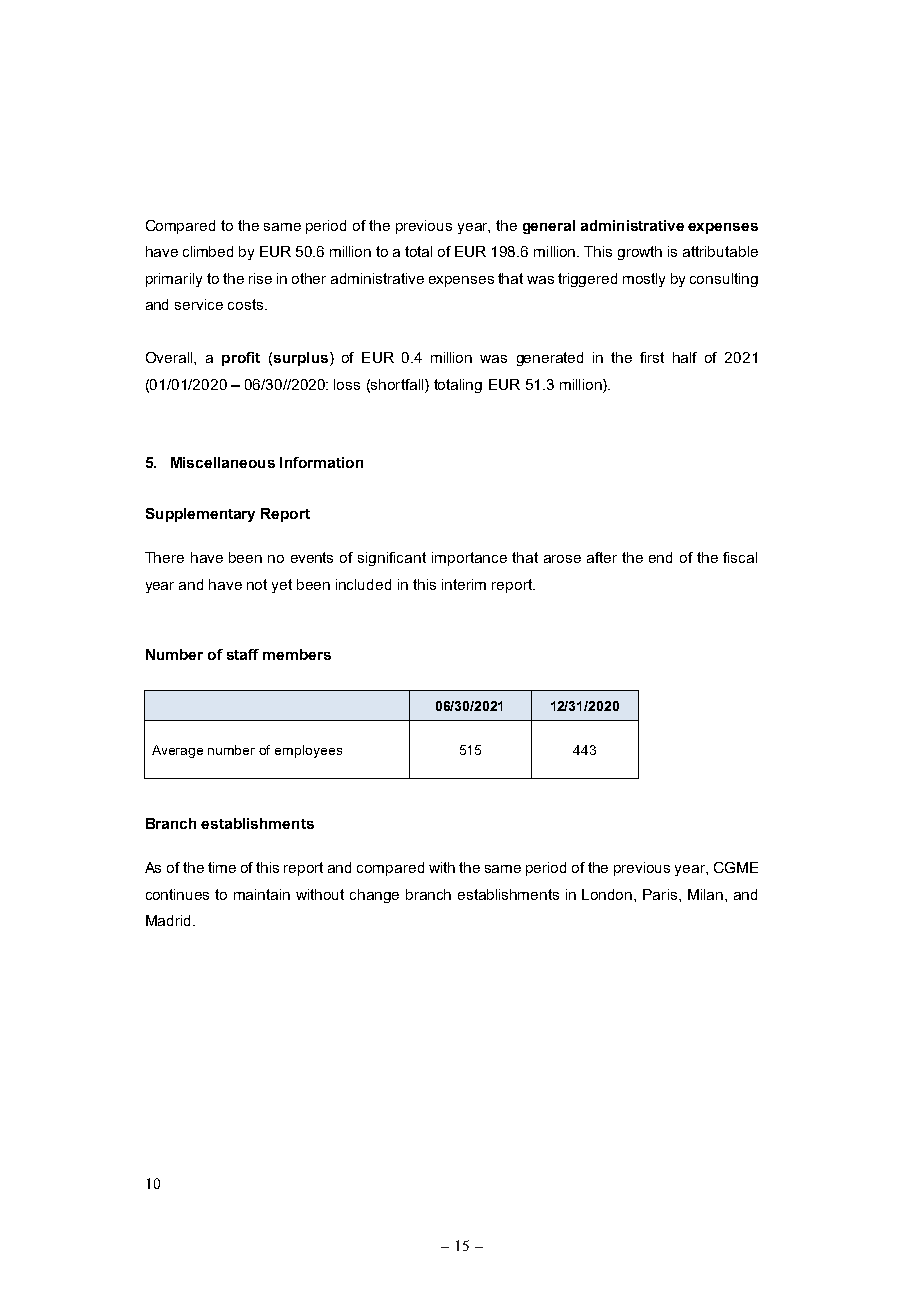 Image resolution: width=924 pixels, height=1308 pixels. I want to click on climbed, so click(208, 251).
